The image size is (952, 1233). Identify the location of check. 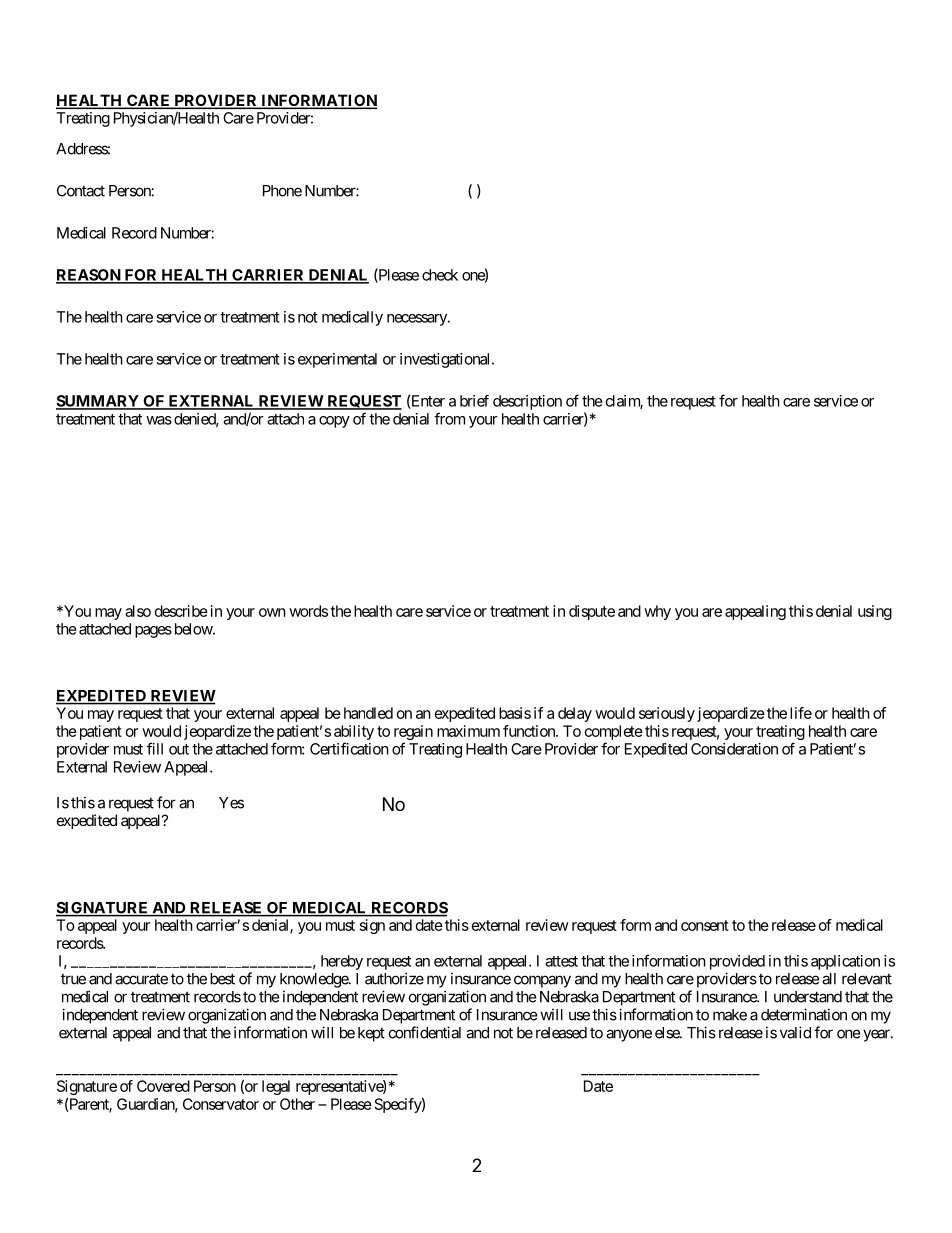
(440, 275).
